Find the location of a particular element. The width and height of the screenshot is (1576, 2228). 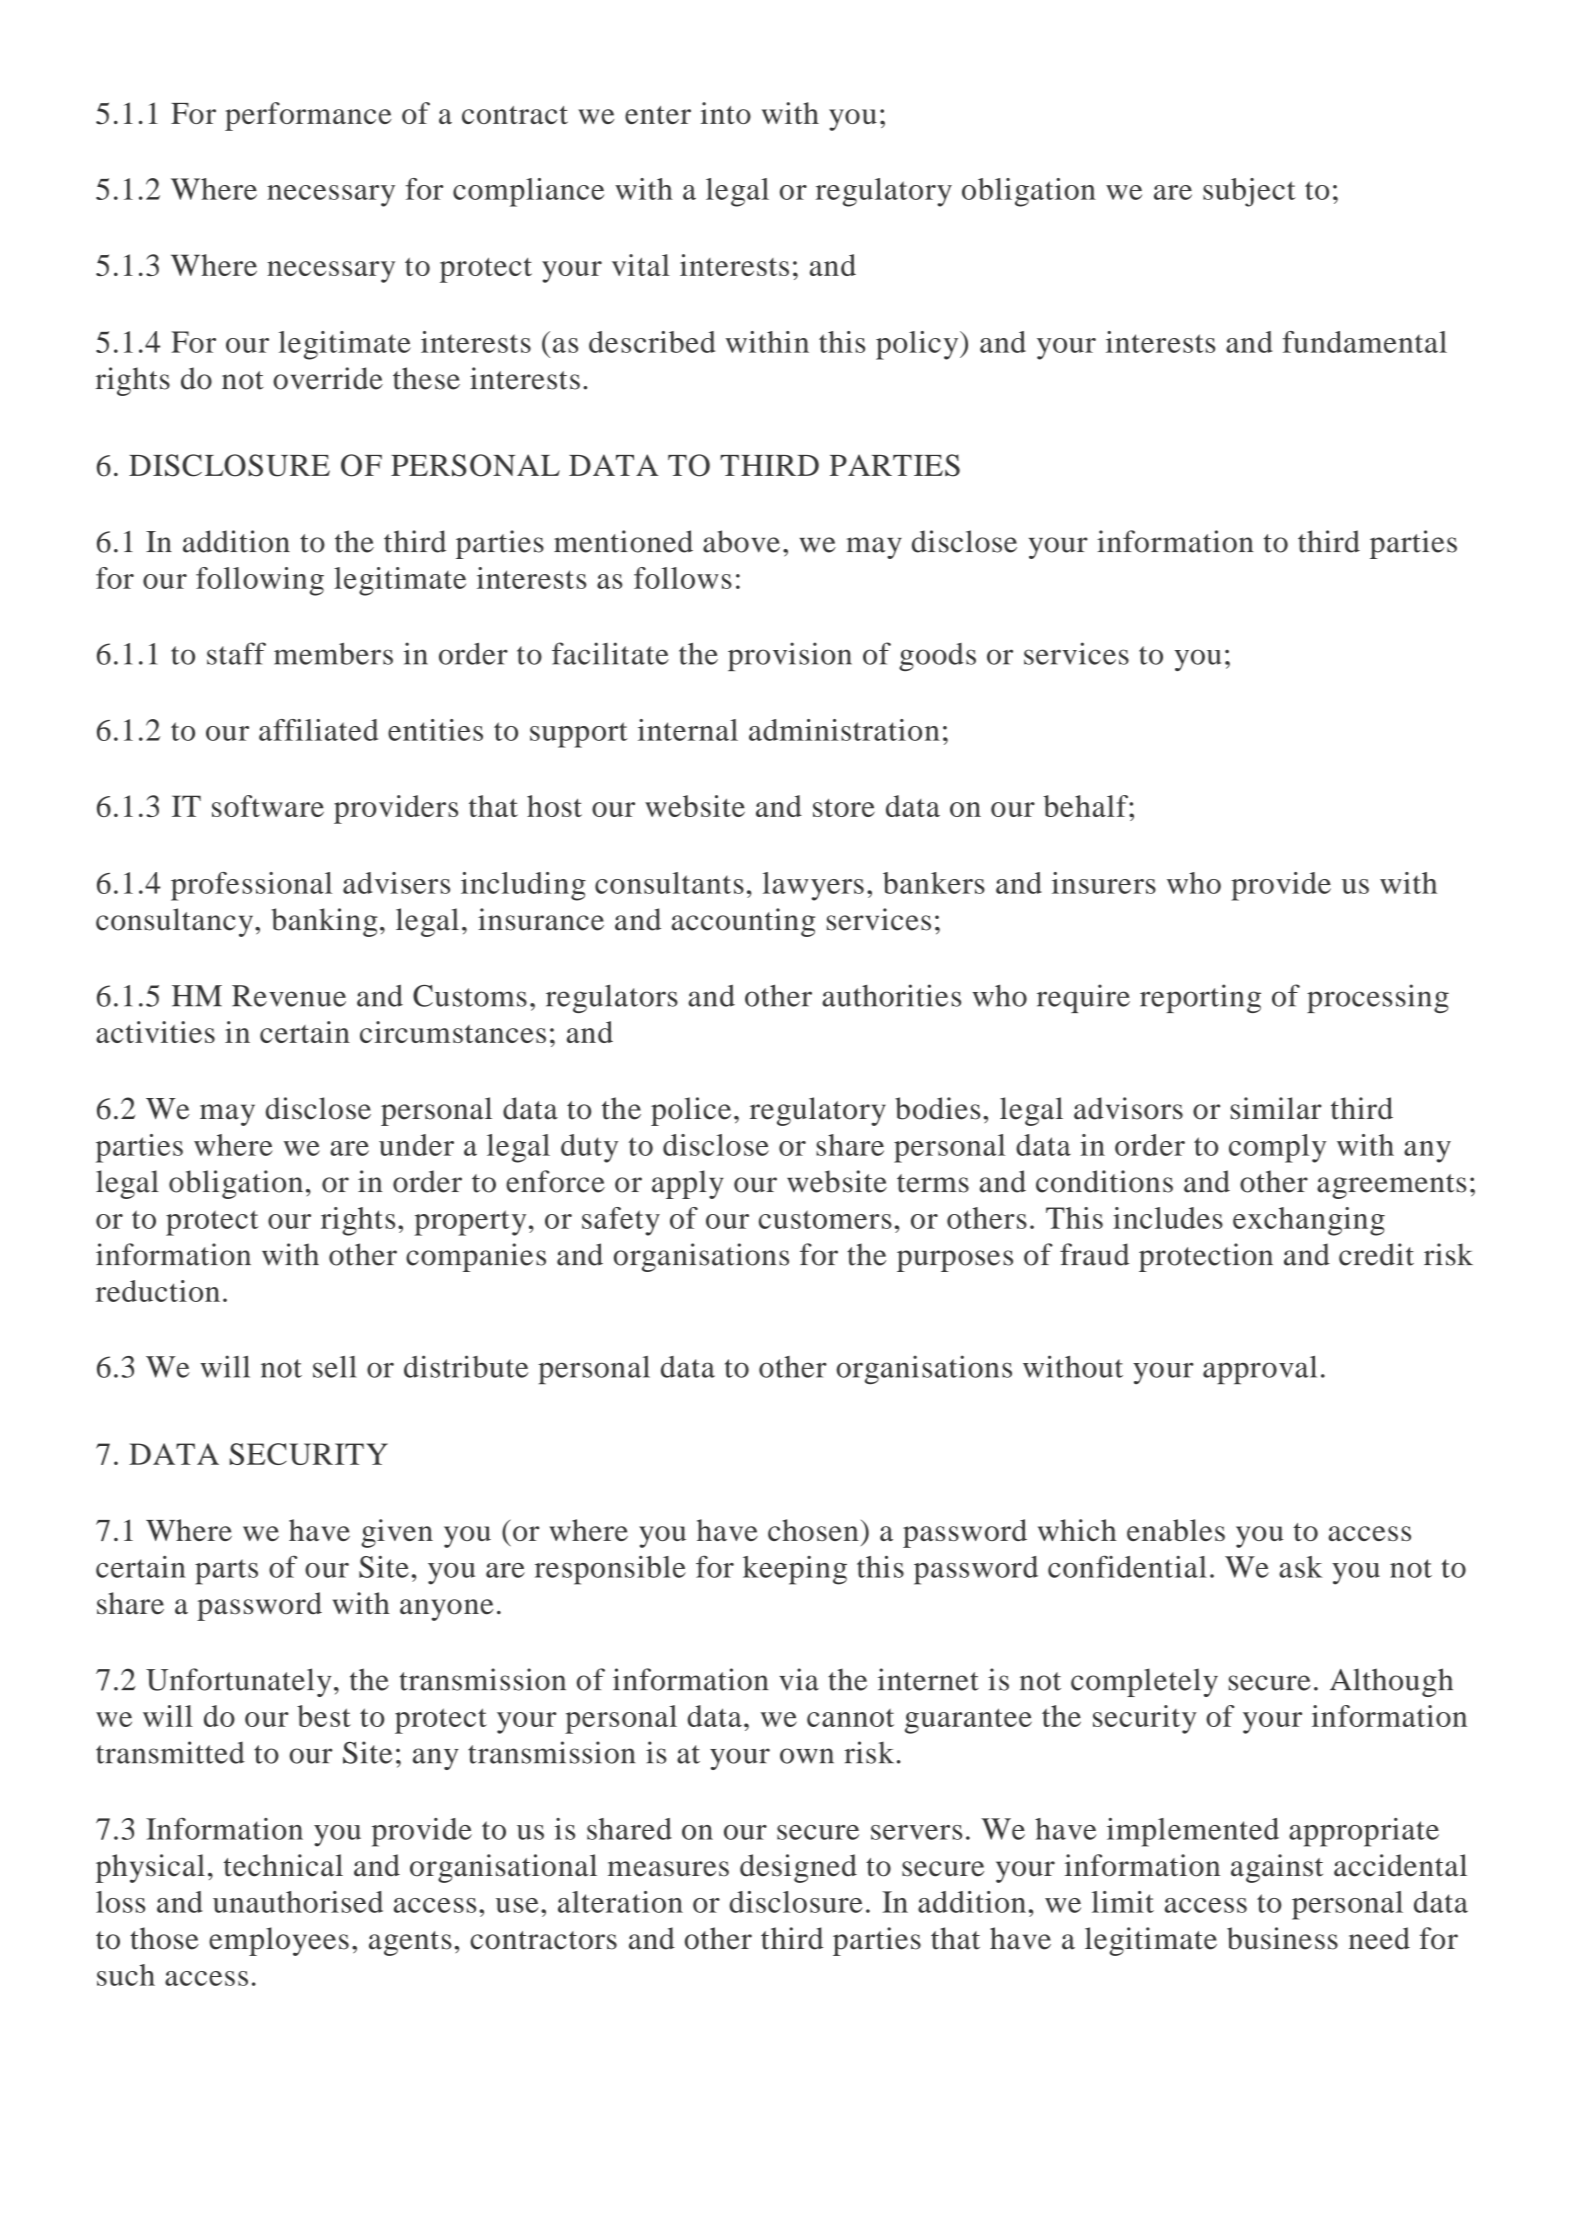

insurers is located at coordinates (1104, 883).
